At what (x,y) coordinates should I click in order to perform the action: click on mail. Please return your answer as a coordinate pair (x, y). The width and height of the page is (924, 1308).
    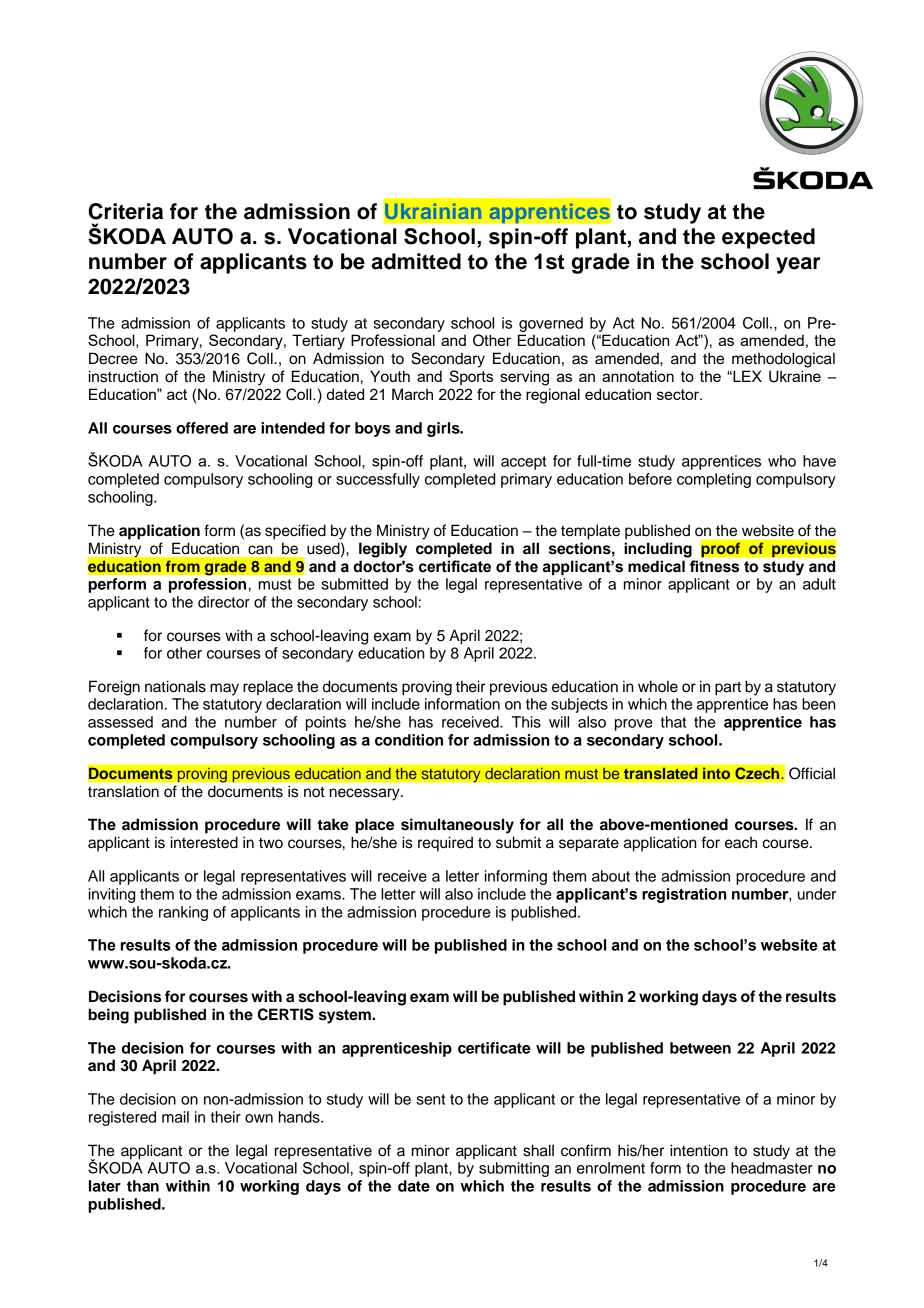
    Looking at the image, I should click on (175, 1117).
